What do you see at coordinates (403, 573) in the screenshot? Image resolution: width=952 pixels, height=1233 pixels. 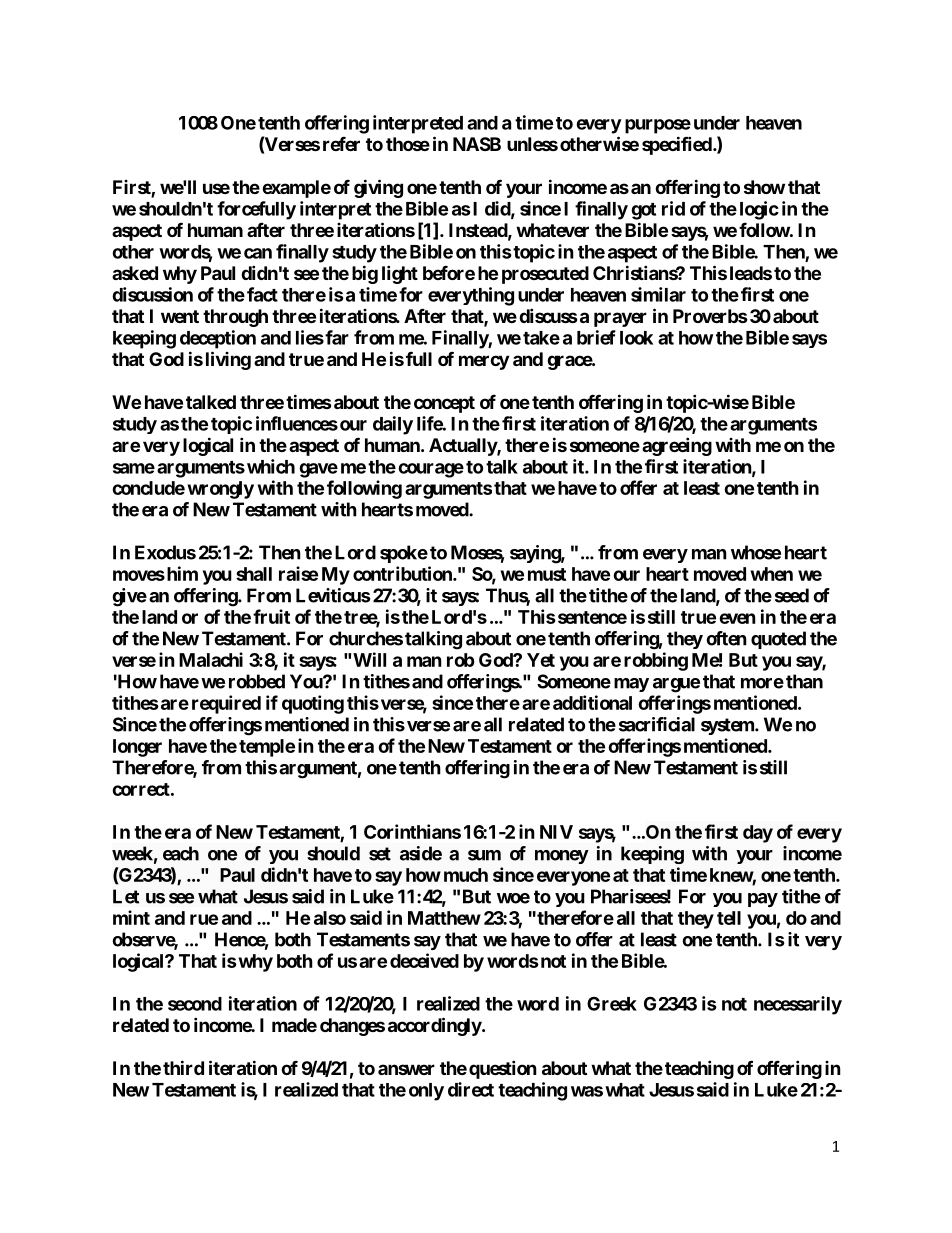 I see `contribution` at bounding box center [403, 573].
